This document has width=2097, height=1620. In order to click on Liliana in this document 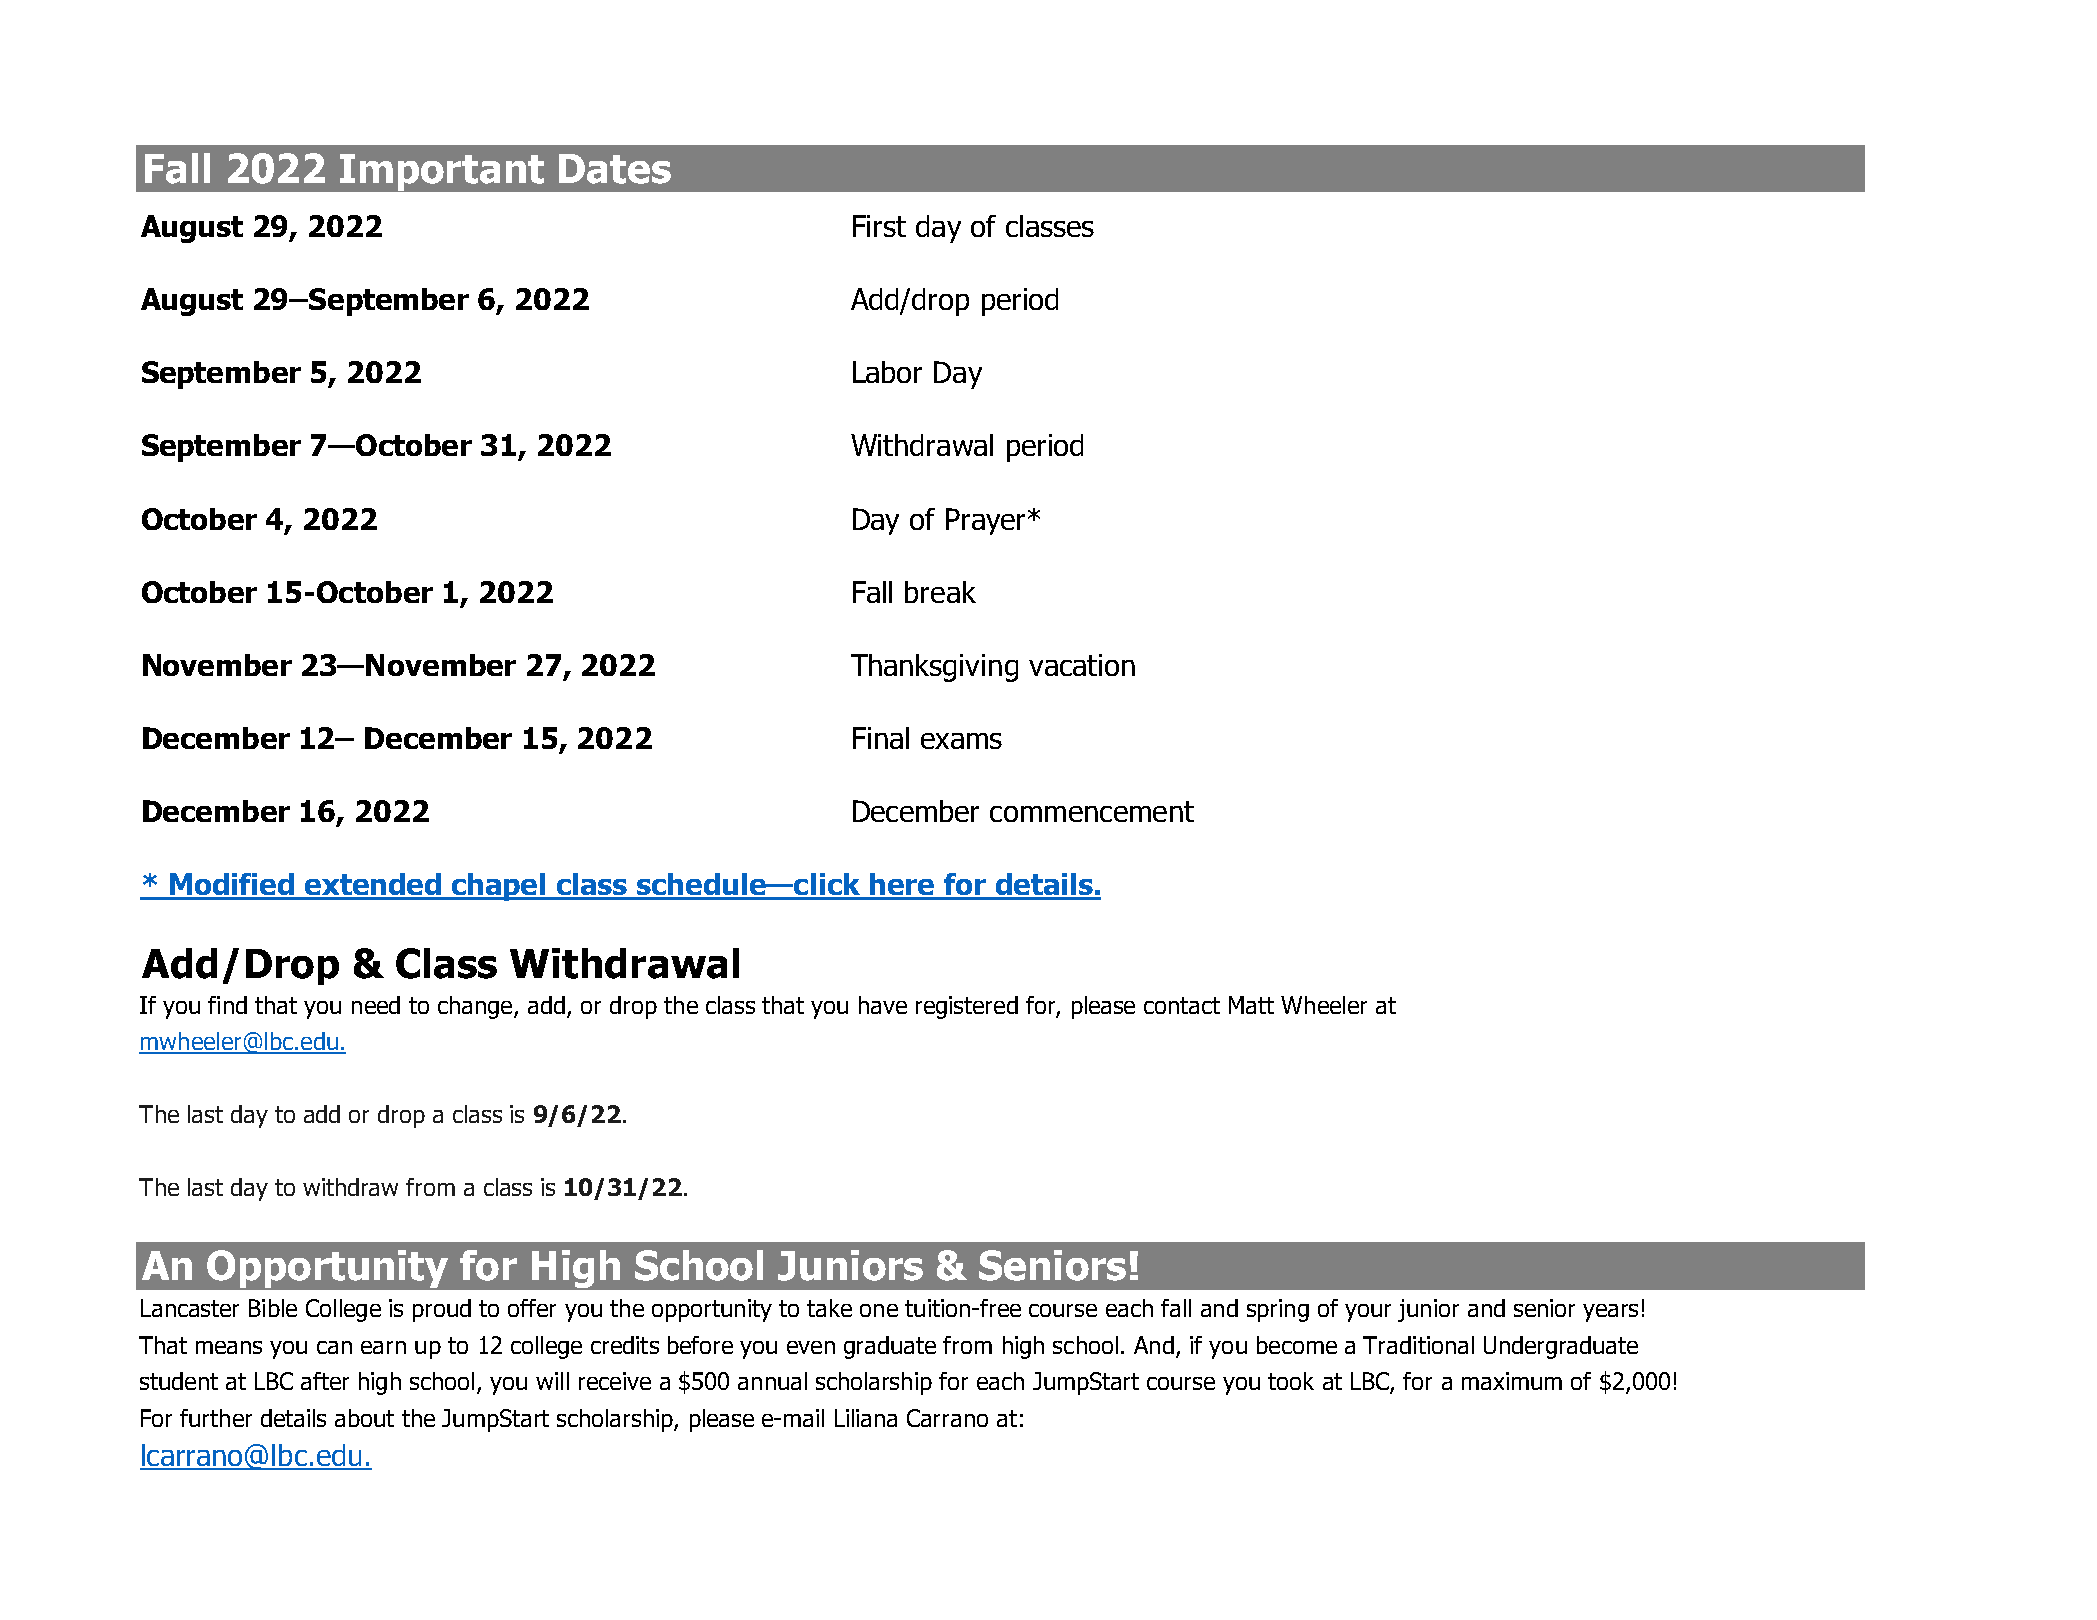, I will do `click(866, 1418)`.
